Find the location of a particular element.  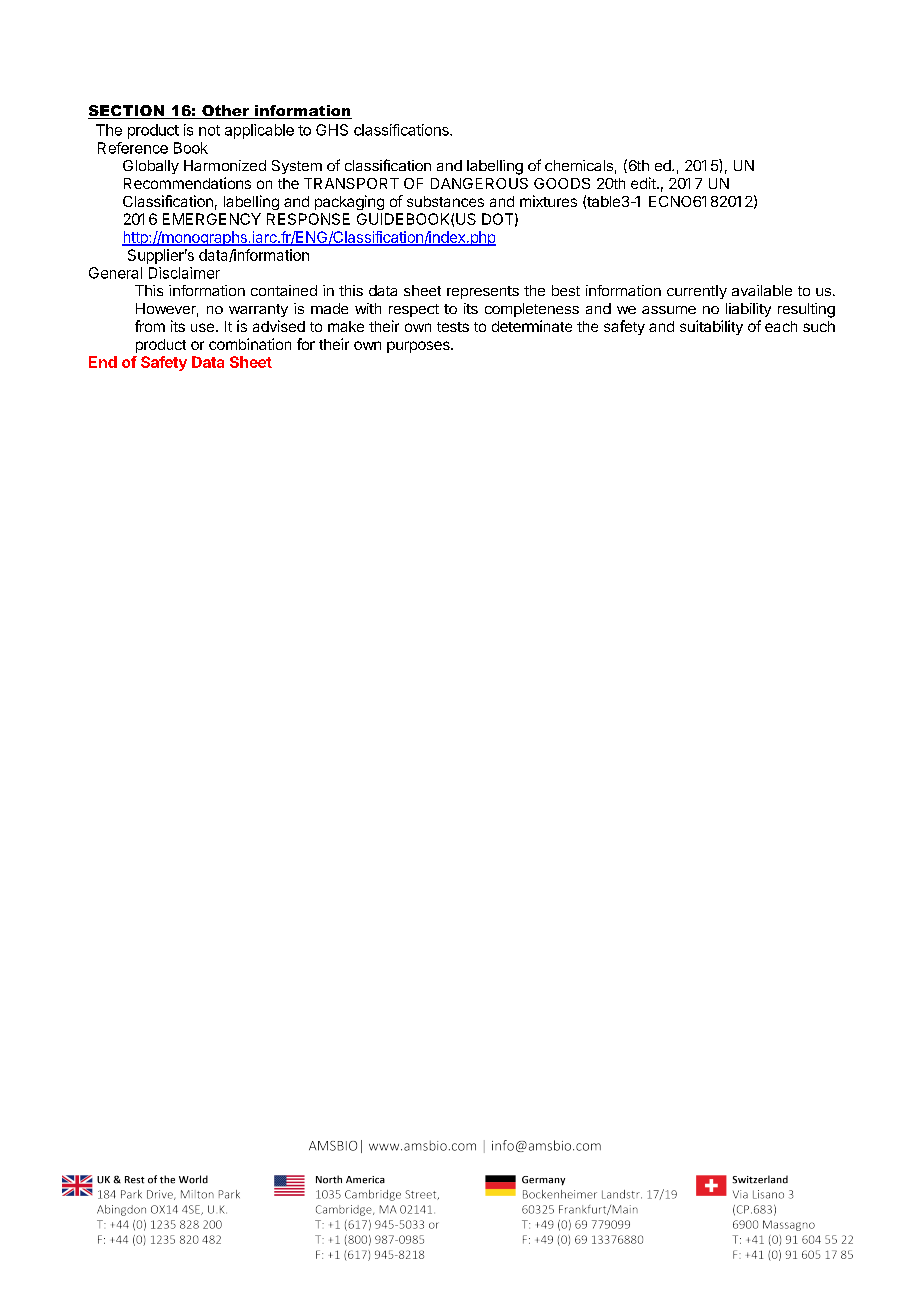

Other is located at coordinates (226, 112).
